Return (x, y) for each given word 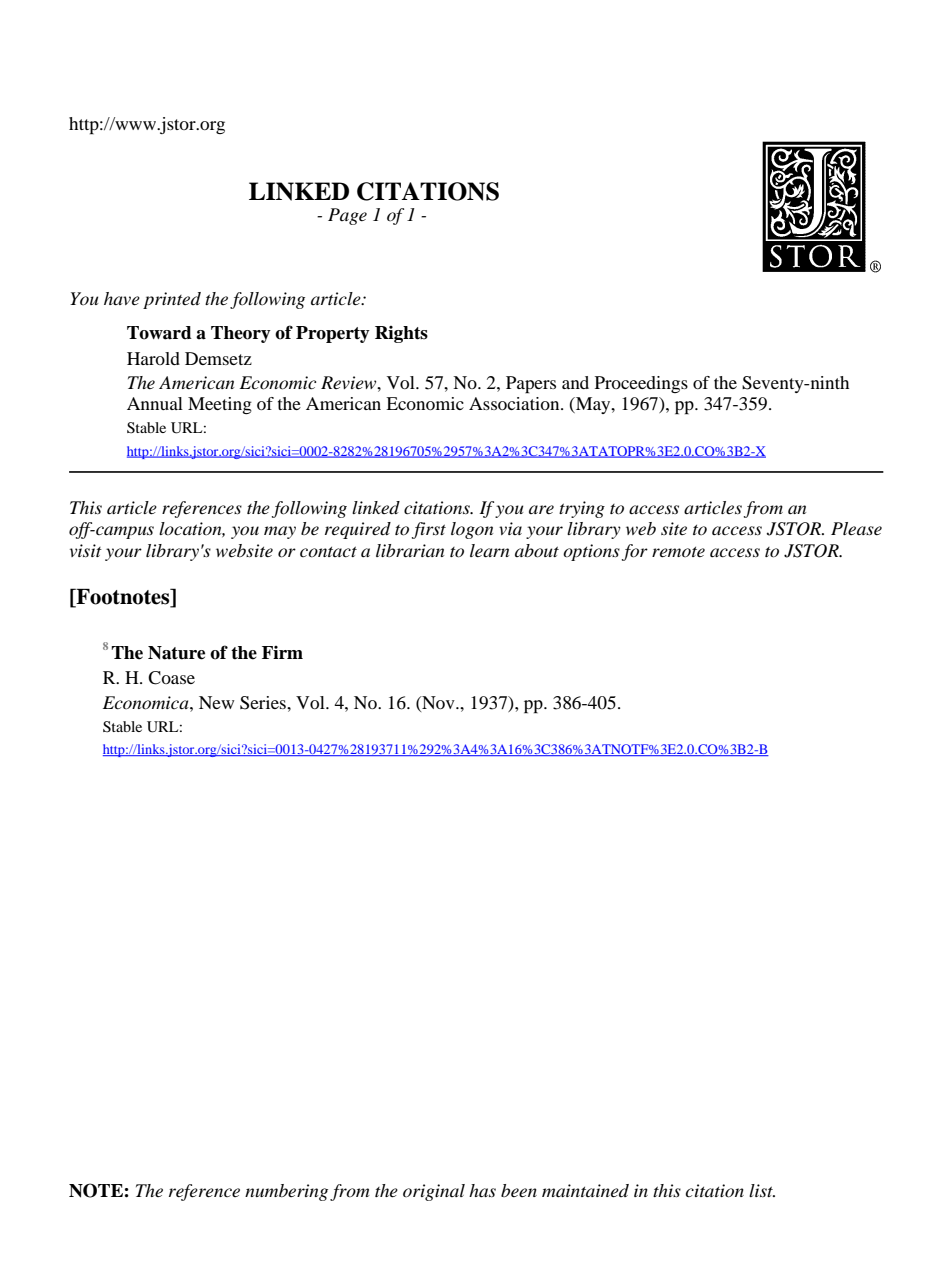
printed (172, 300)
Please (856, 528)
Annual (155, 403)
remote (678, 552)
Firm (282, 652)
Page (347, 216)
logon (472, 530)
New (216, 702)
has (482, 1190)
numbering (286, 1192)
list (762, 1190)
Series (264, 703)
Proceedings (641, 384)
